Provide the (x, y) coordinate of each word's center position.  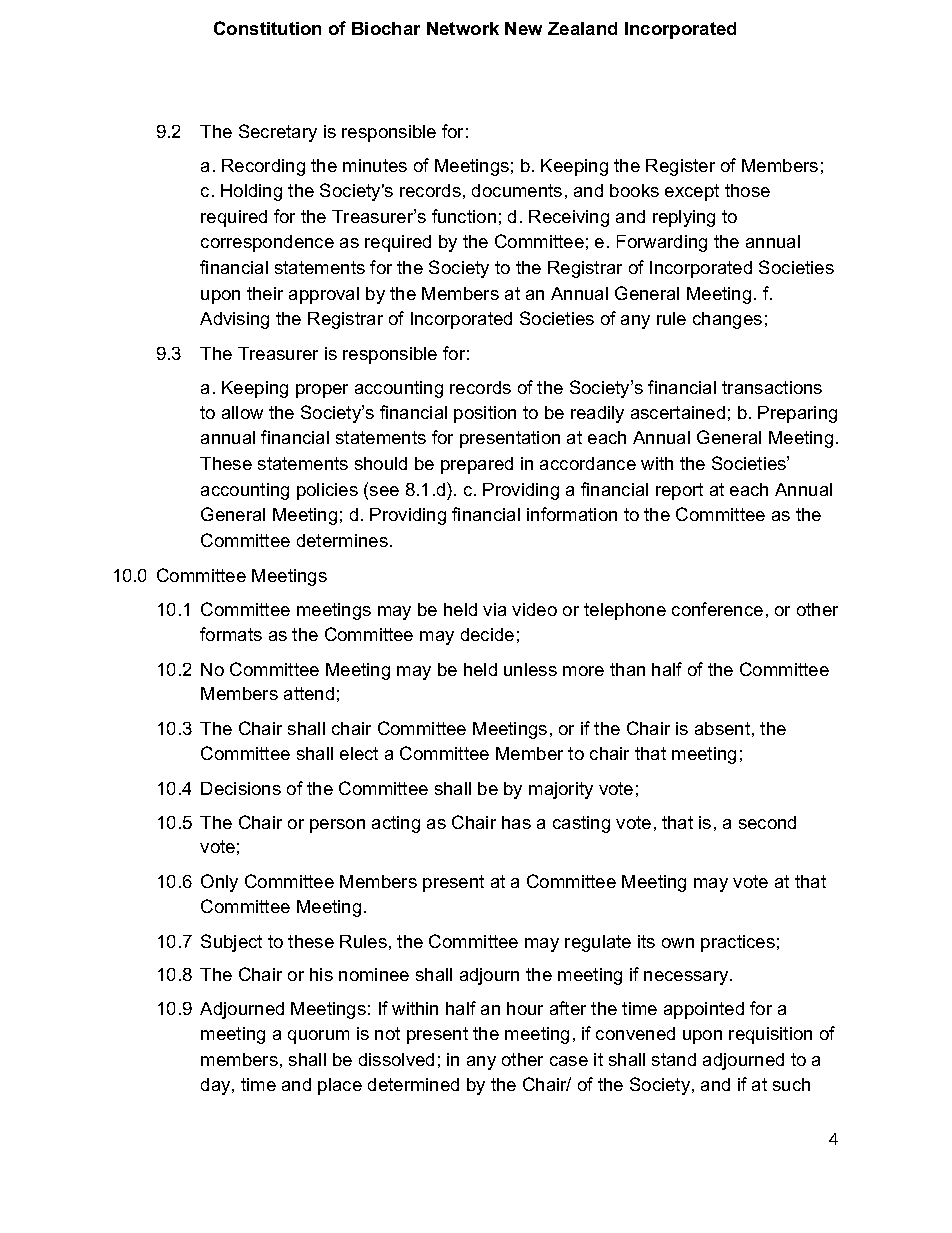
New (523, 28)
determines (342, 540)
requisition (770, 1035)
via (494, 609)
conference (717, 609)
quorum (318, 1037)
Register (680, 167)
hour (525, 1008)
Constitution (267, 28)
